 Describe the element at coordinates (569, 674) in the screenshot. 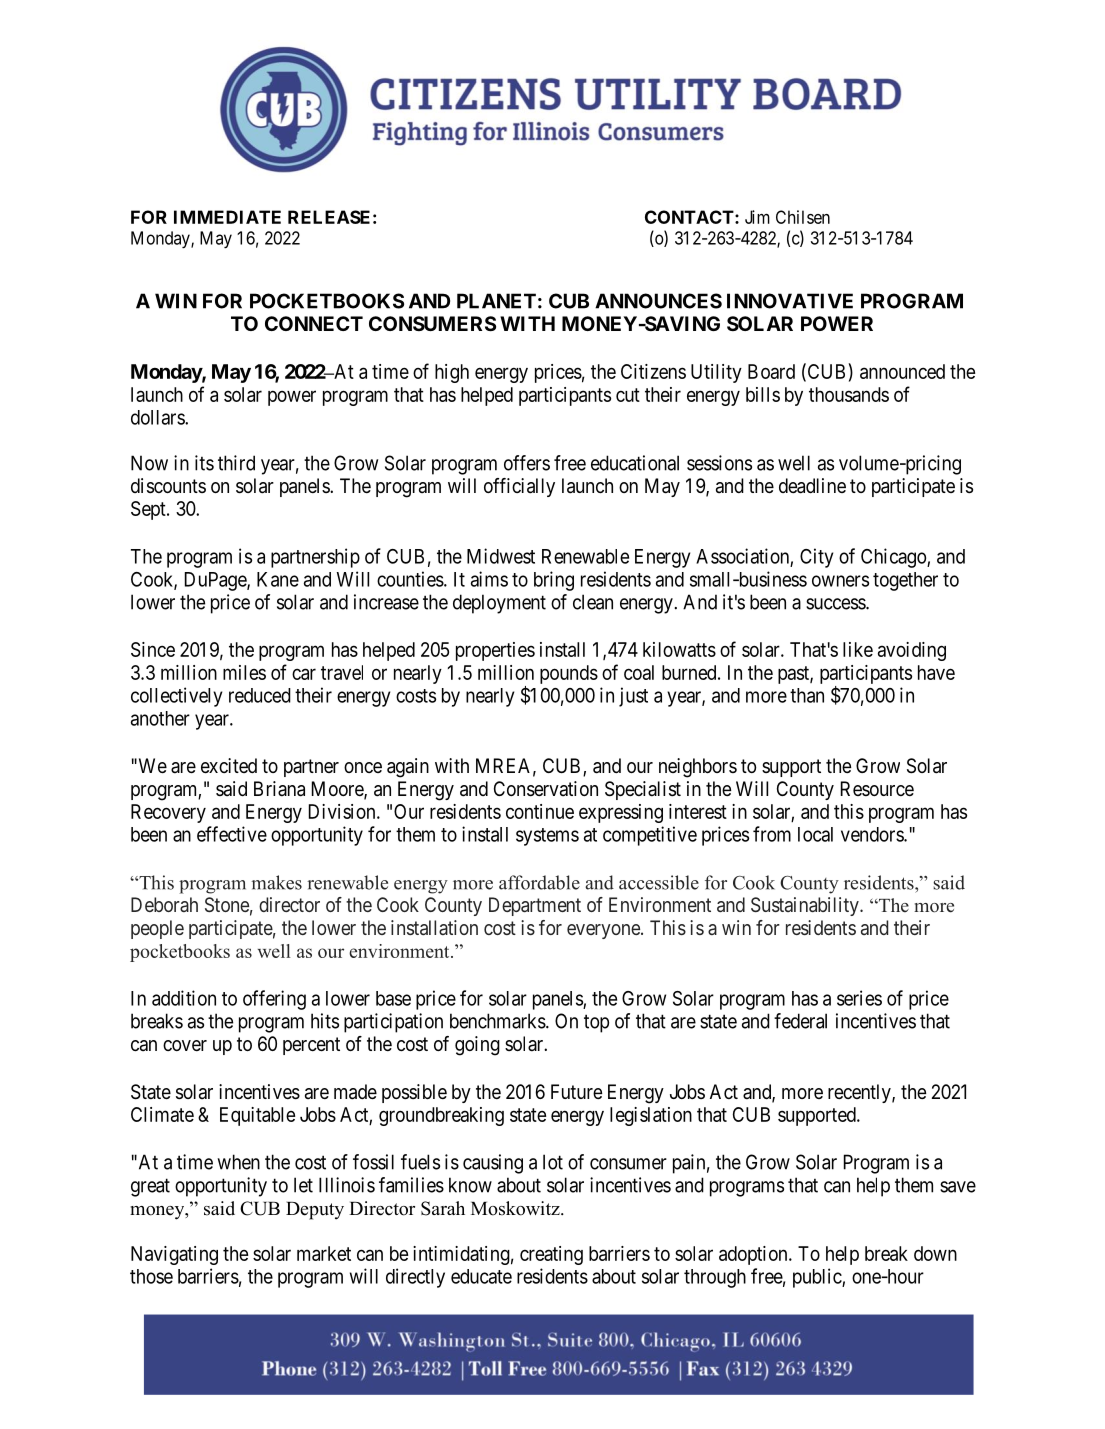

I see `pounds` at that location.
